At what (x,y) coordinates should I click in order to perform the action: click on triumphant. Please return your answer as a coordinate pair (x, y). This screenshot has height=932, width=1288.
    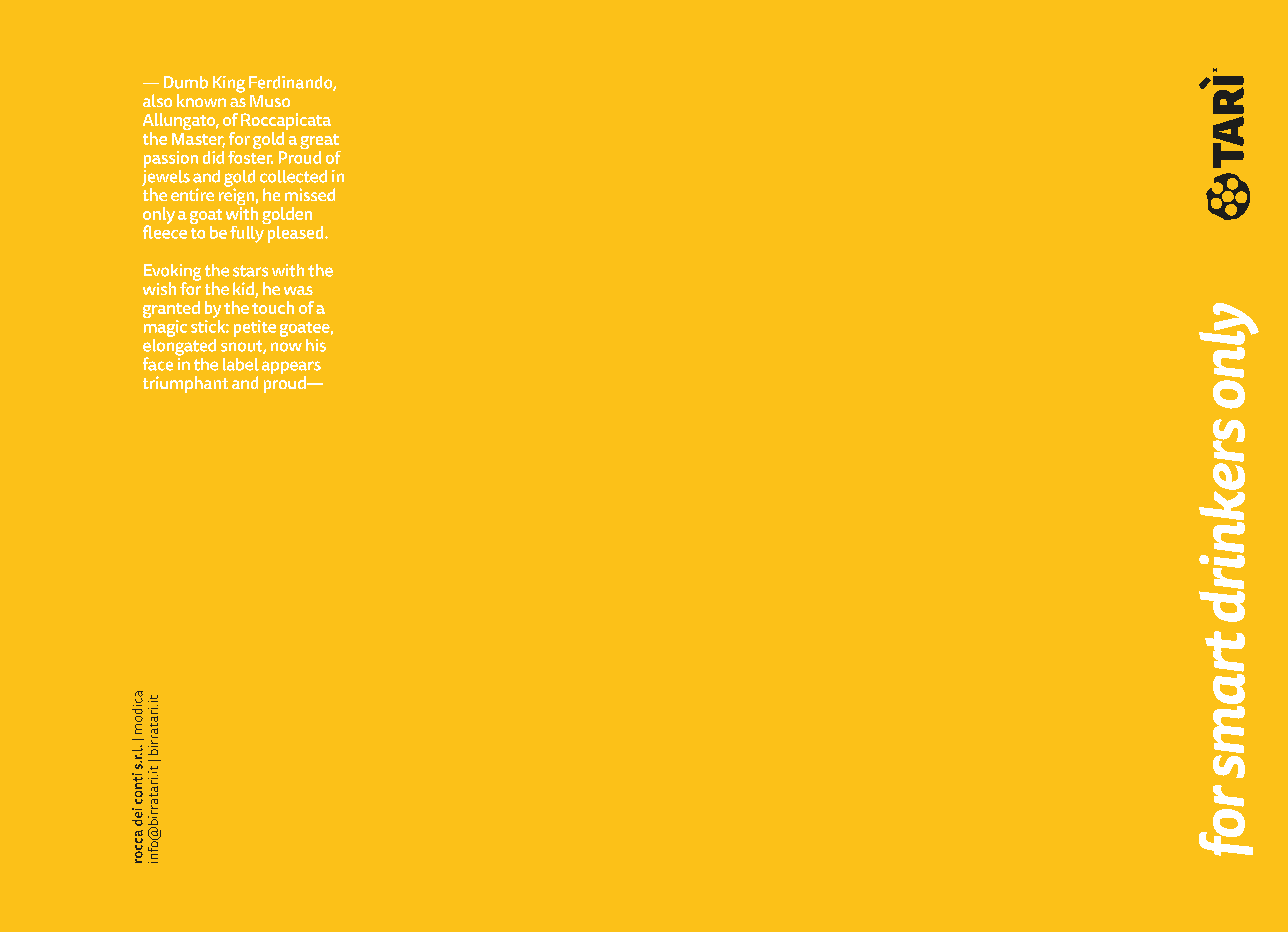
    Looking at the image, I should click on (185, 384).
